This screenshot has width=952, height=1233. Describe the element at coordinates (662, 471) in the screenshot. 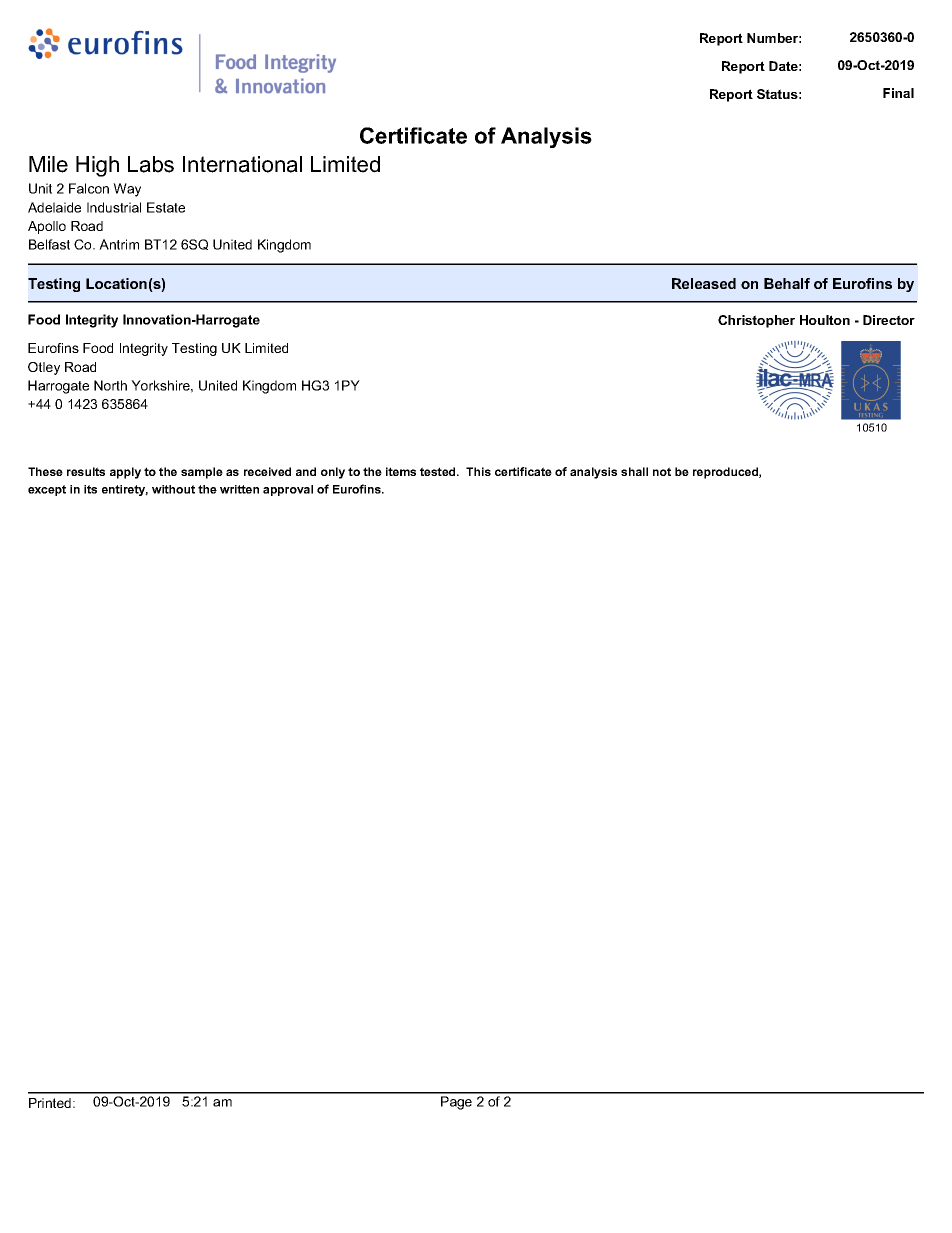

I see `not` at that location.
